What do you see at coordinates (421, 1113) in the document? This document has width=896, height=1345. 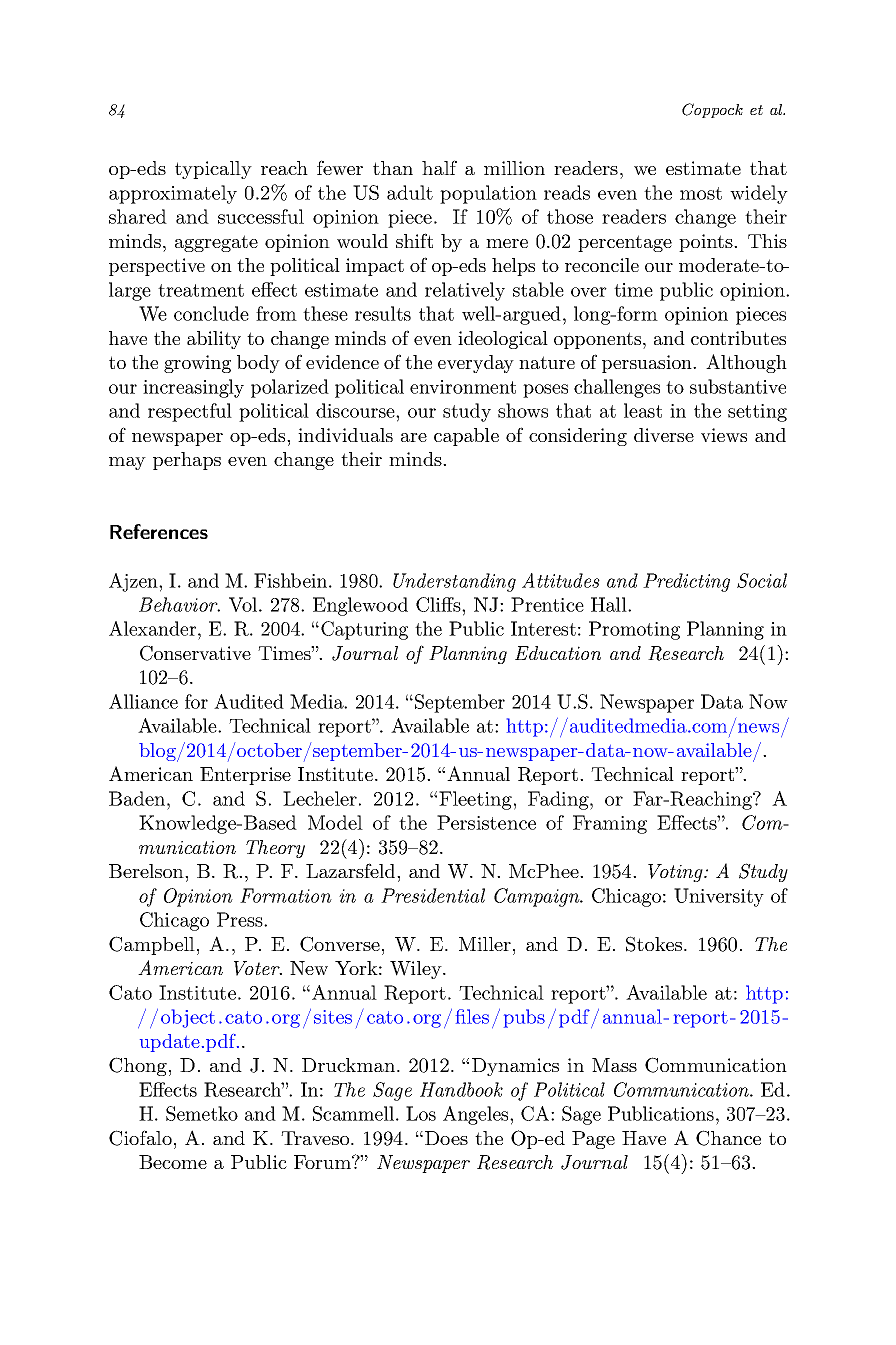 I see `Los` at bounding box center [421, 1113].
